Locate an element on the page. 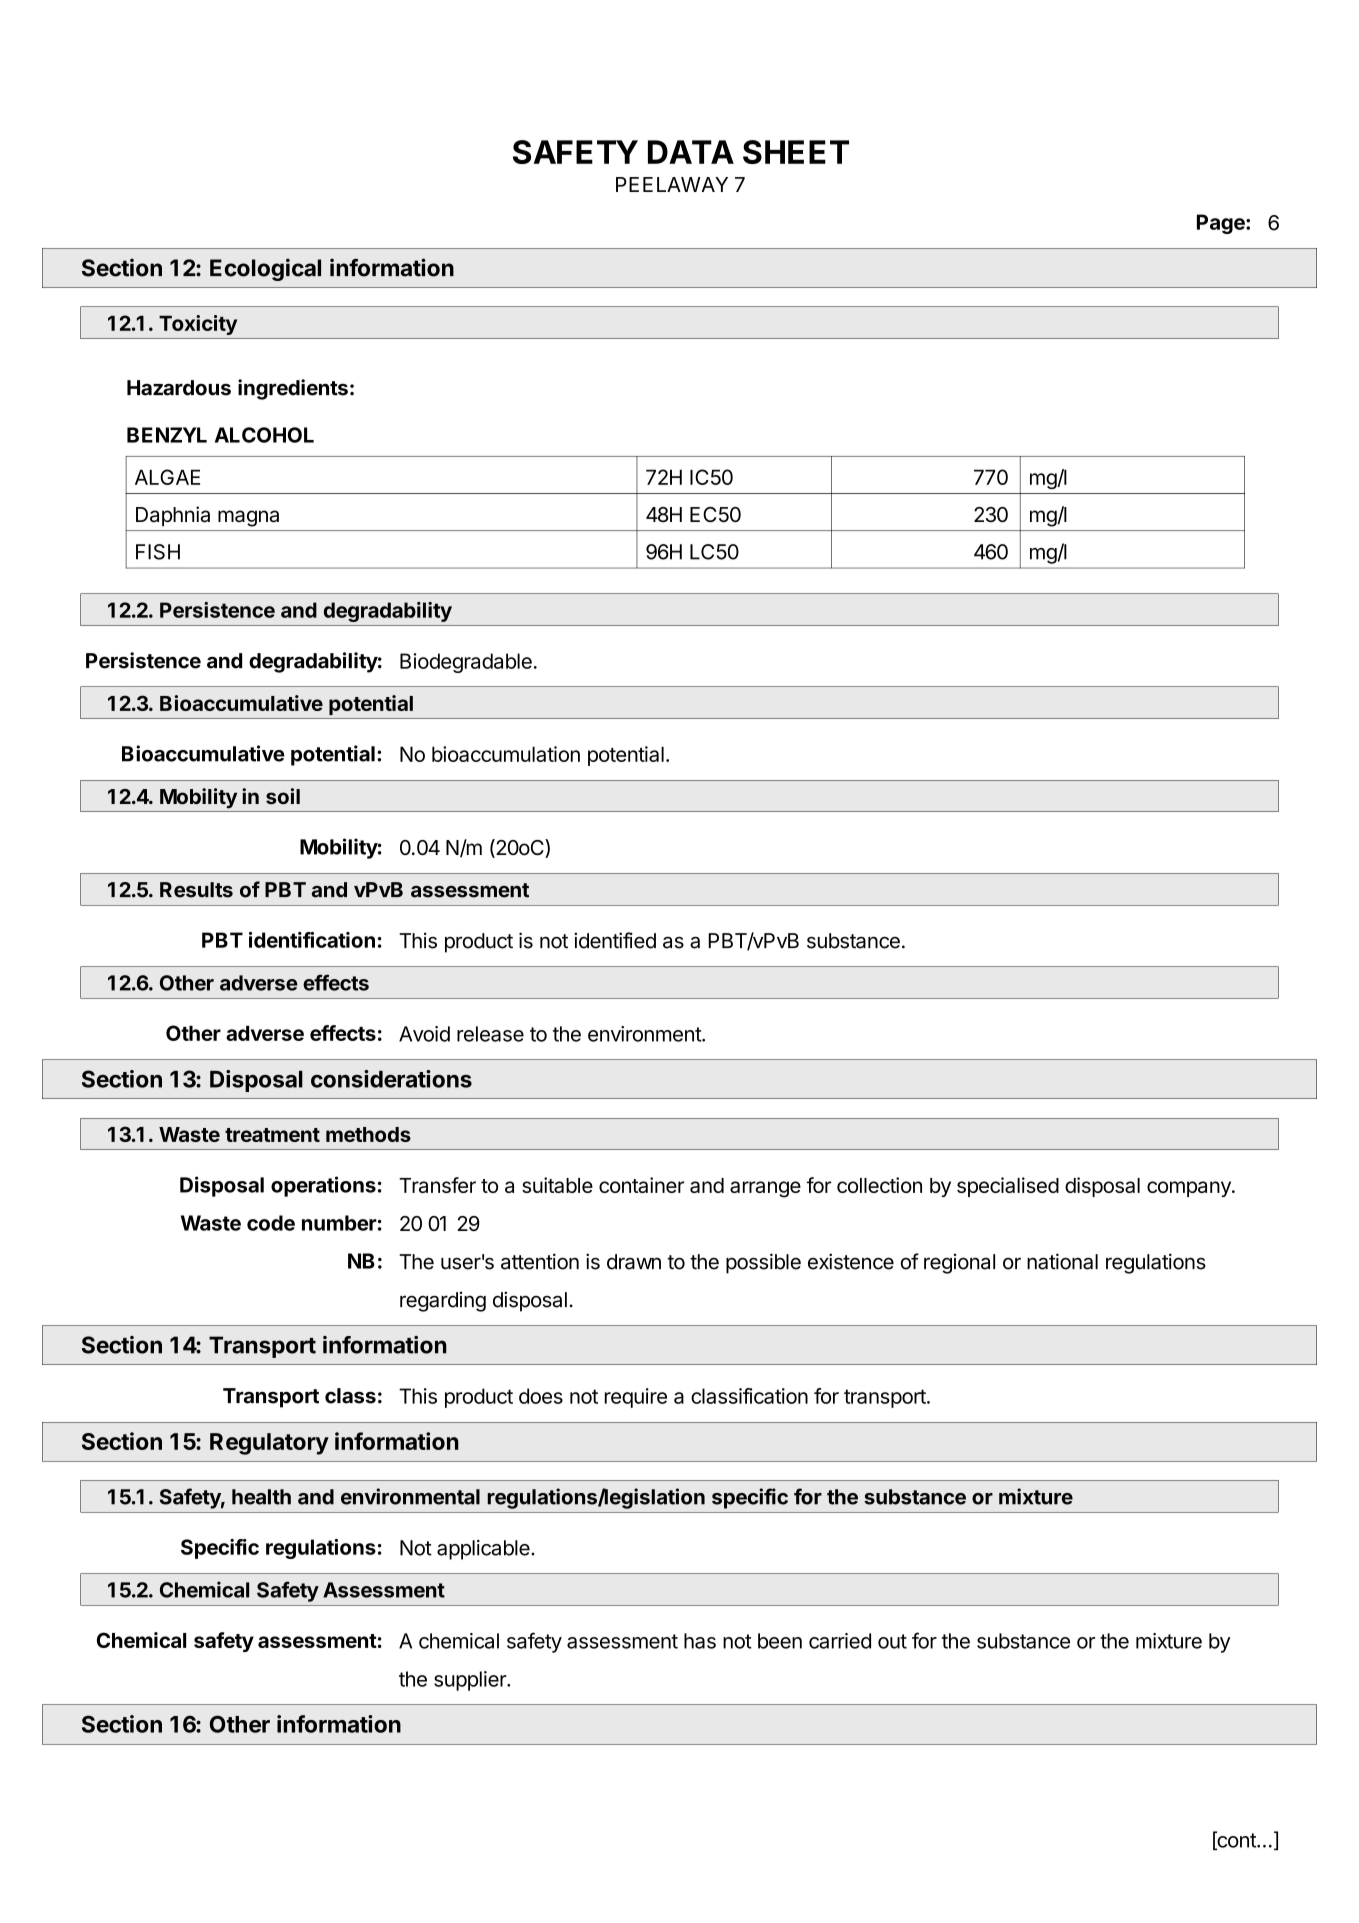  company is located at coordinates (1190, 1189).
